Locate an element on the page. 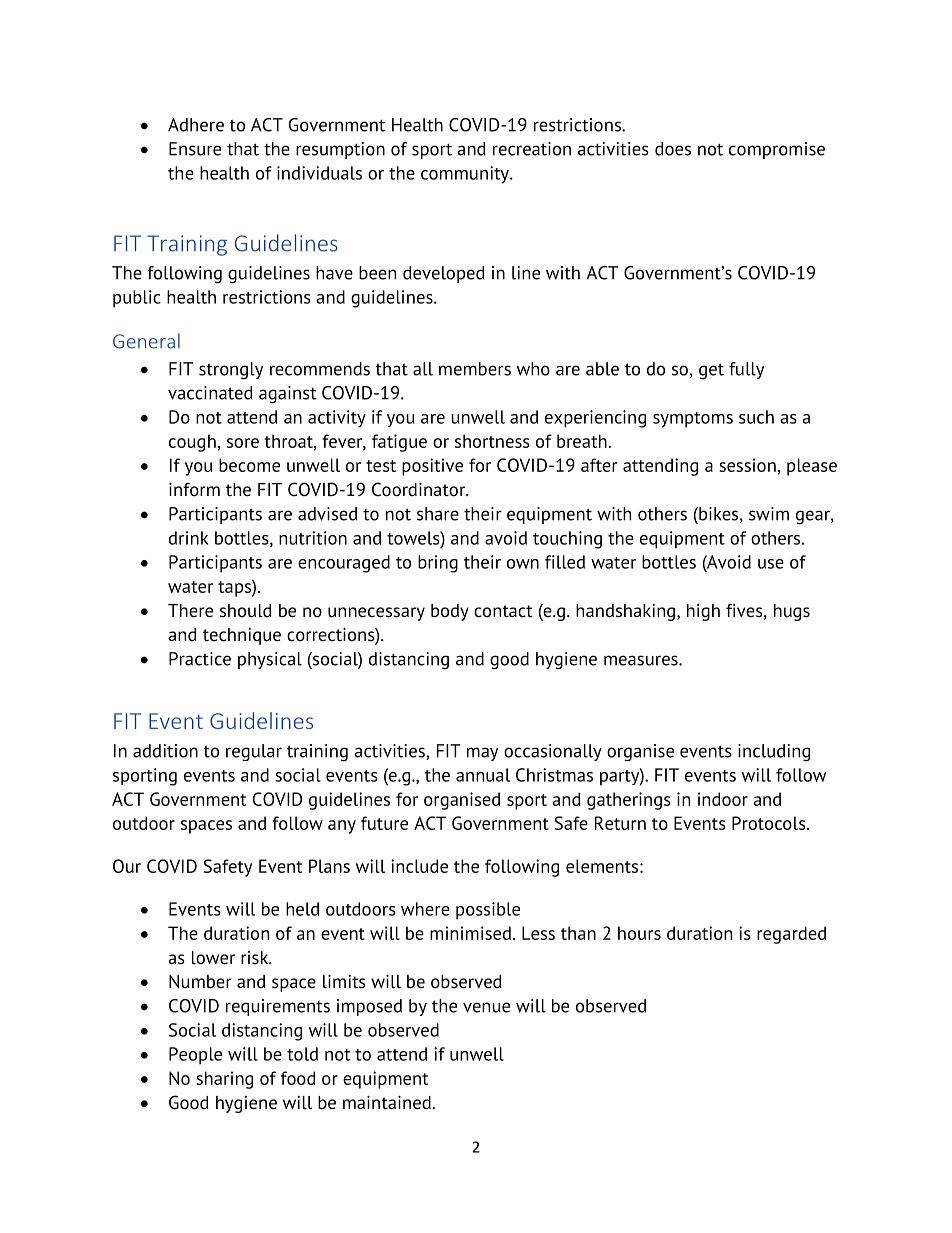 This page has width=952, height=1233. Ensure is located at coordinates (195, 149).
